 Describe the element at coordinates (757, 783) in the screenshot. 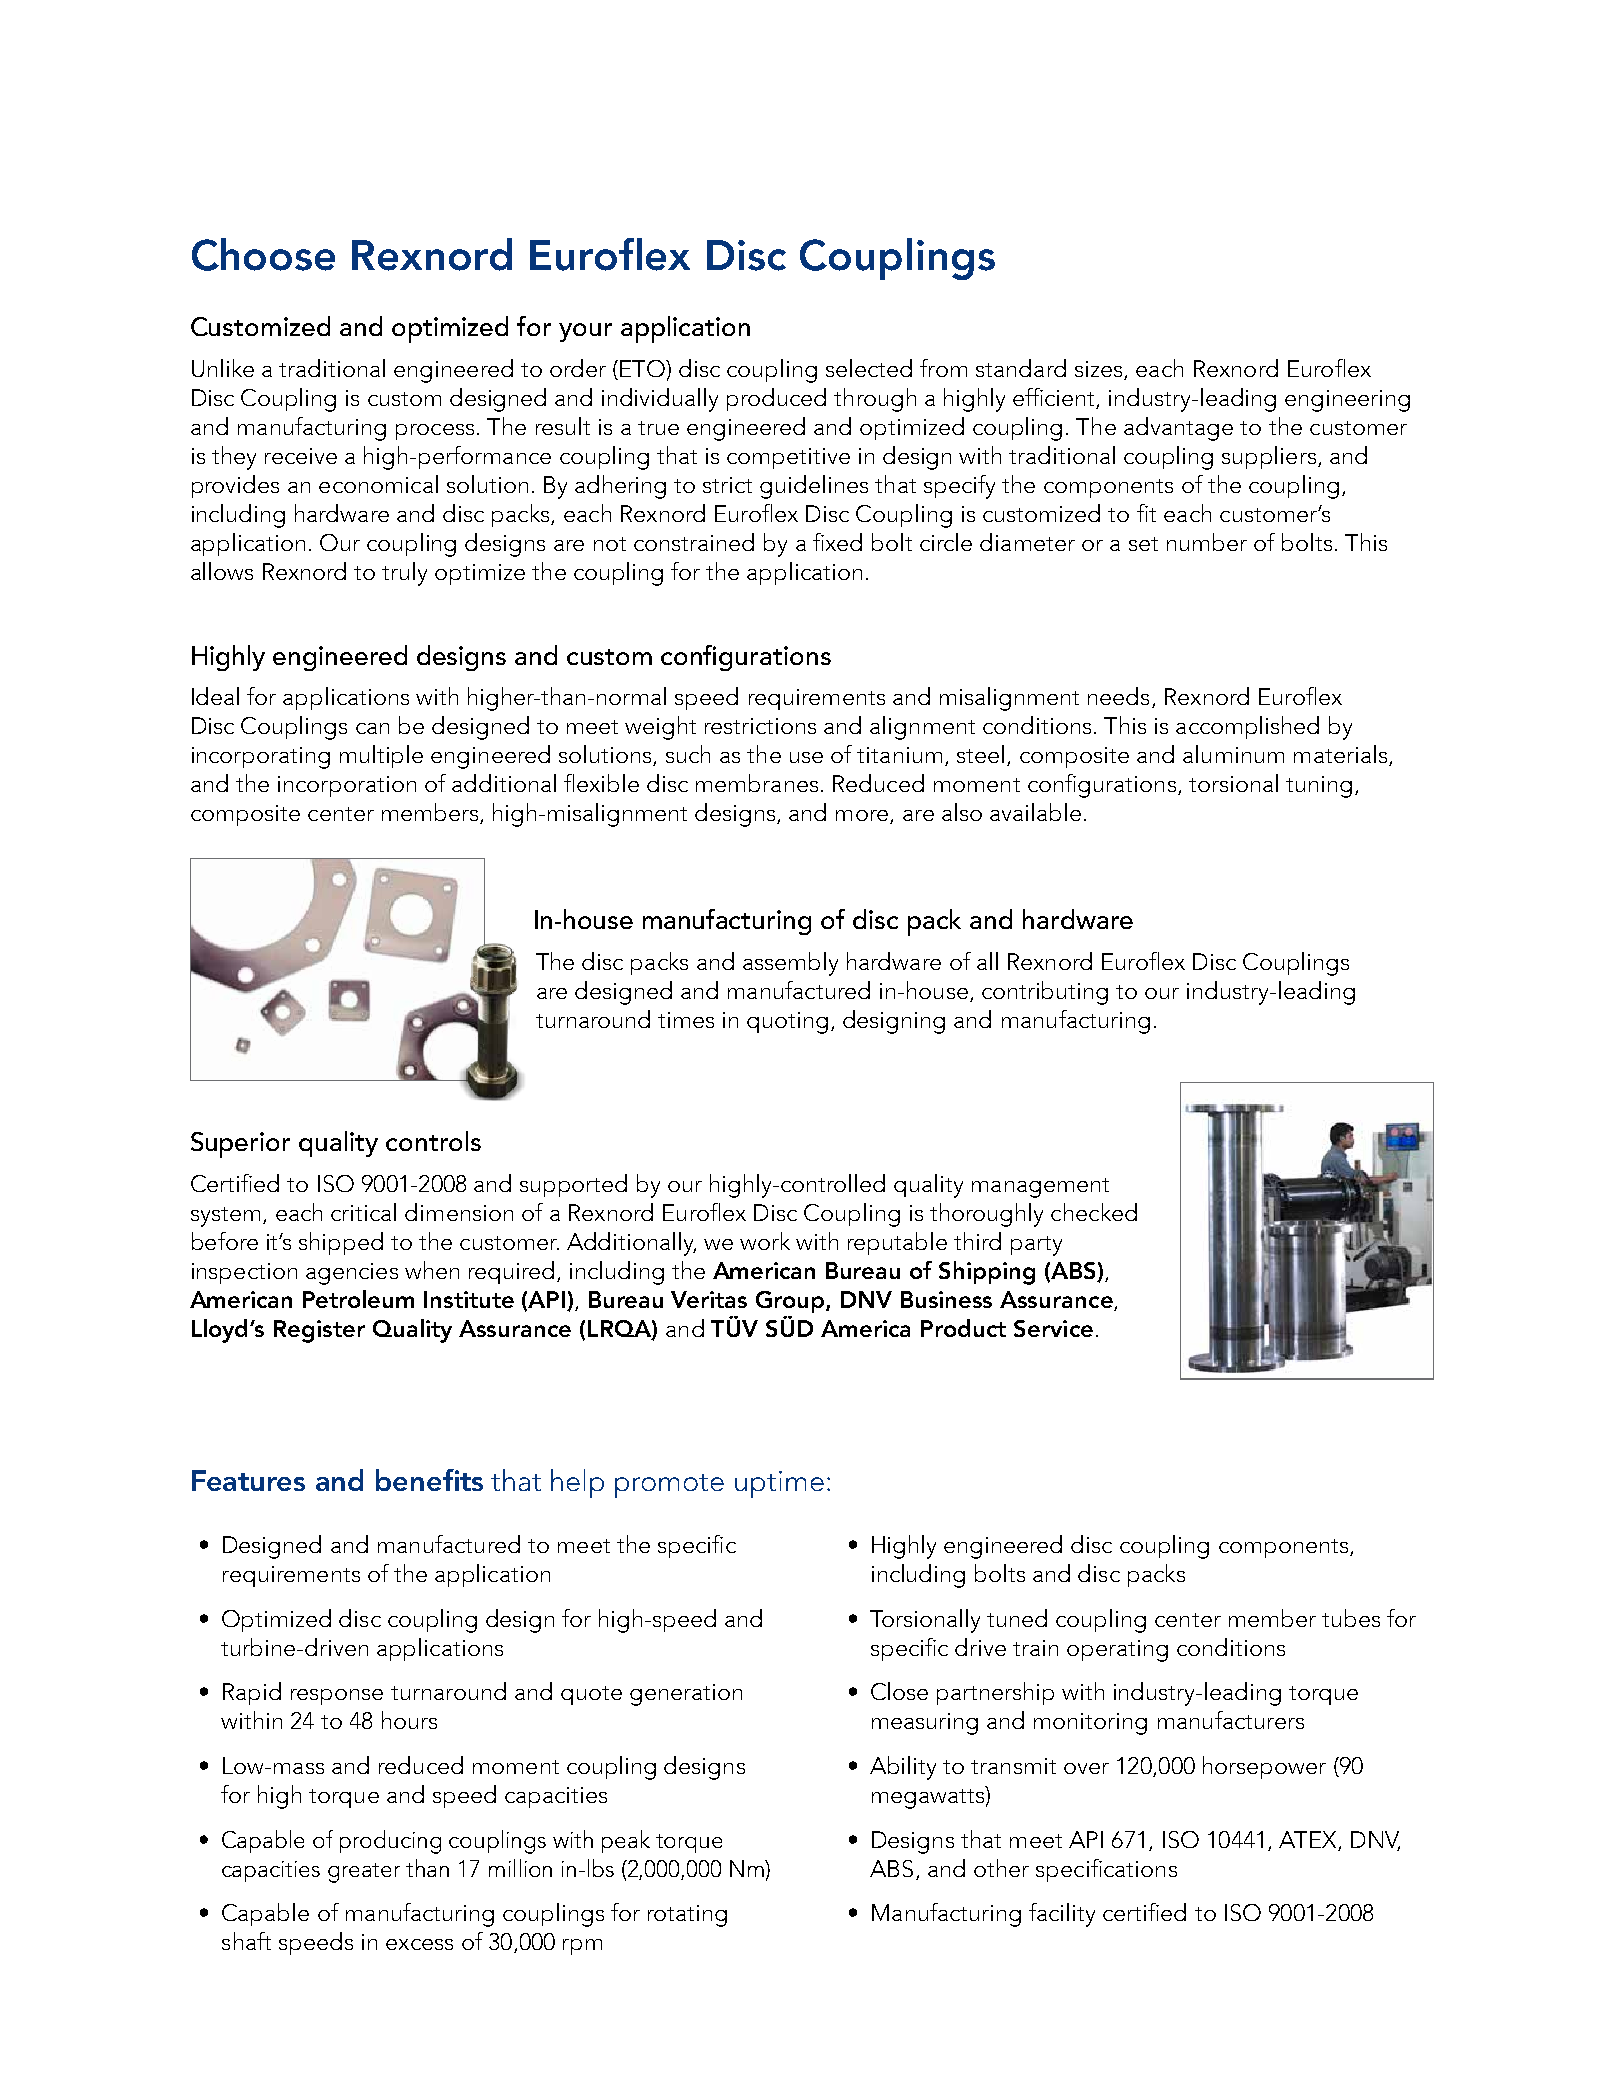

I see `membranes` at that location.
